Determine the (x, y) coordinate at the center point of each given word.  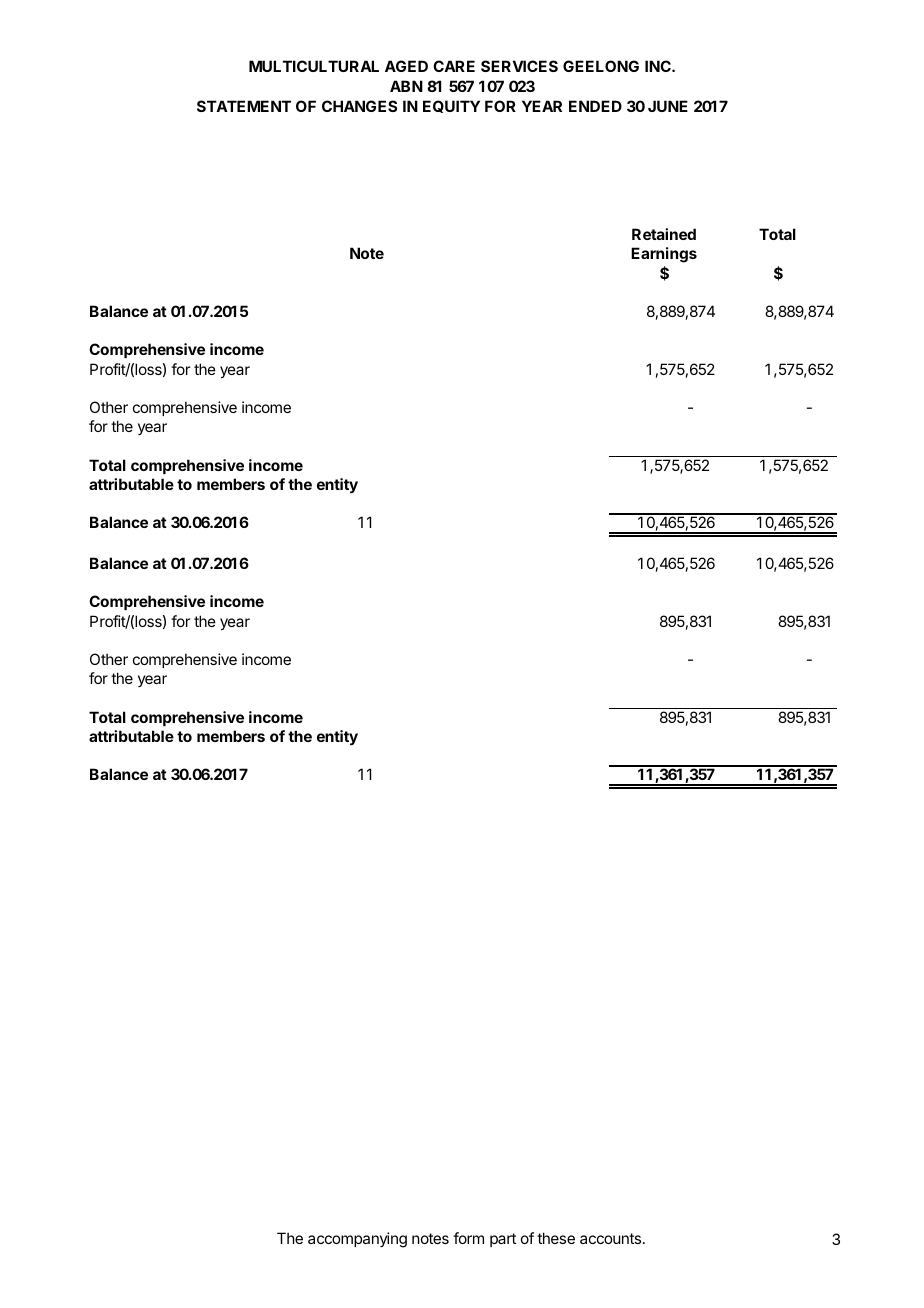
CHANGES (359, 106)
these (556, 1238)
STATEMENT (244, 106)
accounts (610, 1238)
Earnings (664, 255)
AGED (406, 66)
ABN (406, 86)
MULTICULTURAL (314, 66)
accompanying (357, 1240)
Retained (664, 234)
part (503, 1240)
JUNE (668, 106)
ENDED (595, 106)
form (468, 1238)
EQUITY (451, 106)
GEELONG (601, 66)
